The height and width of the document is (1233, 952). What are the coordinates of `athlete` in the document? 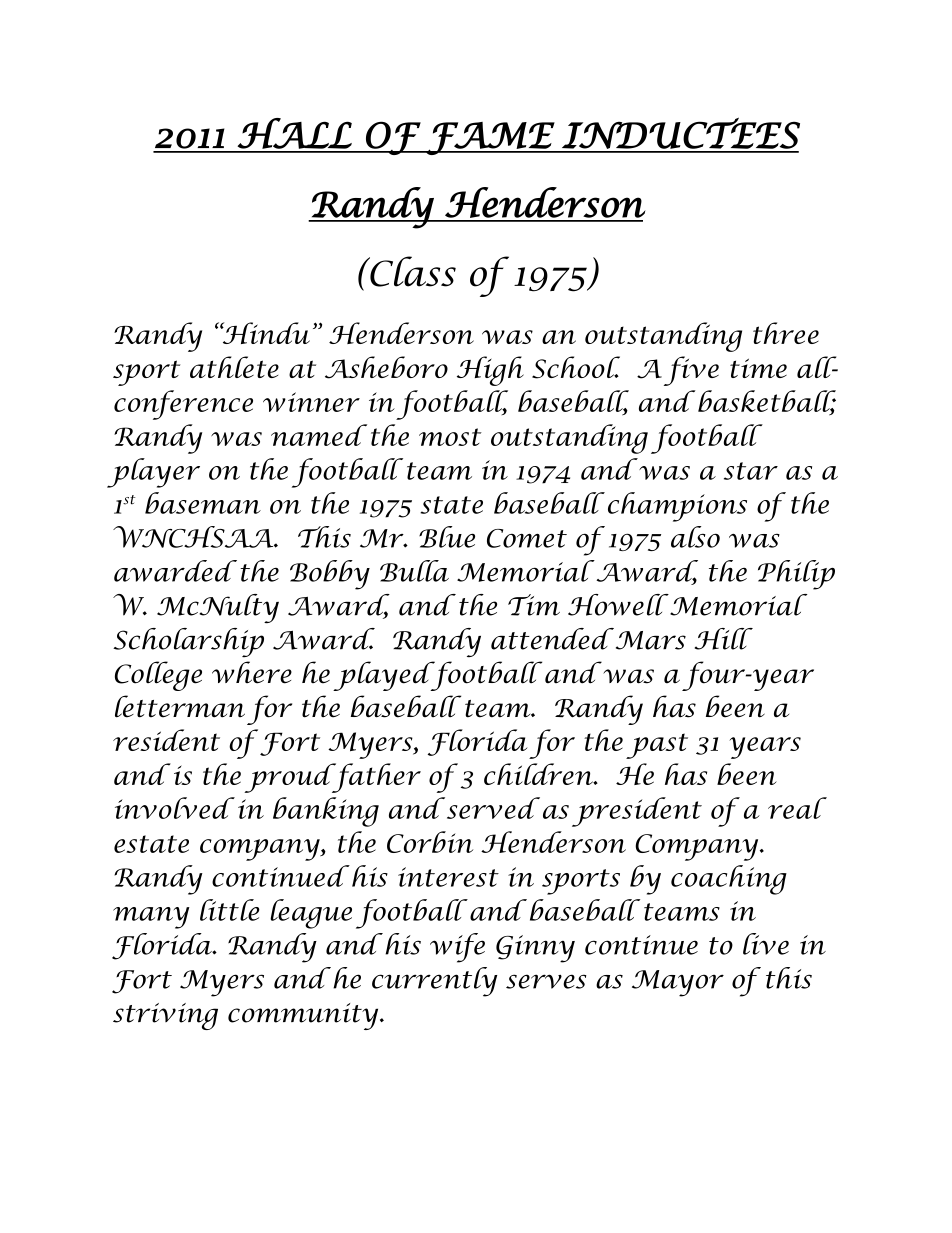 It's located at (234, 367).
